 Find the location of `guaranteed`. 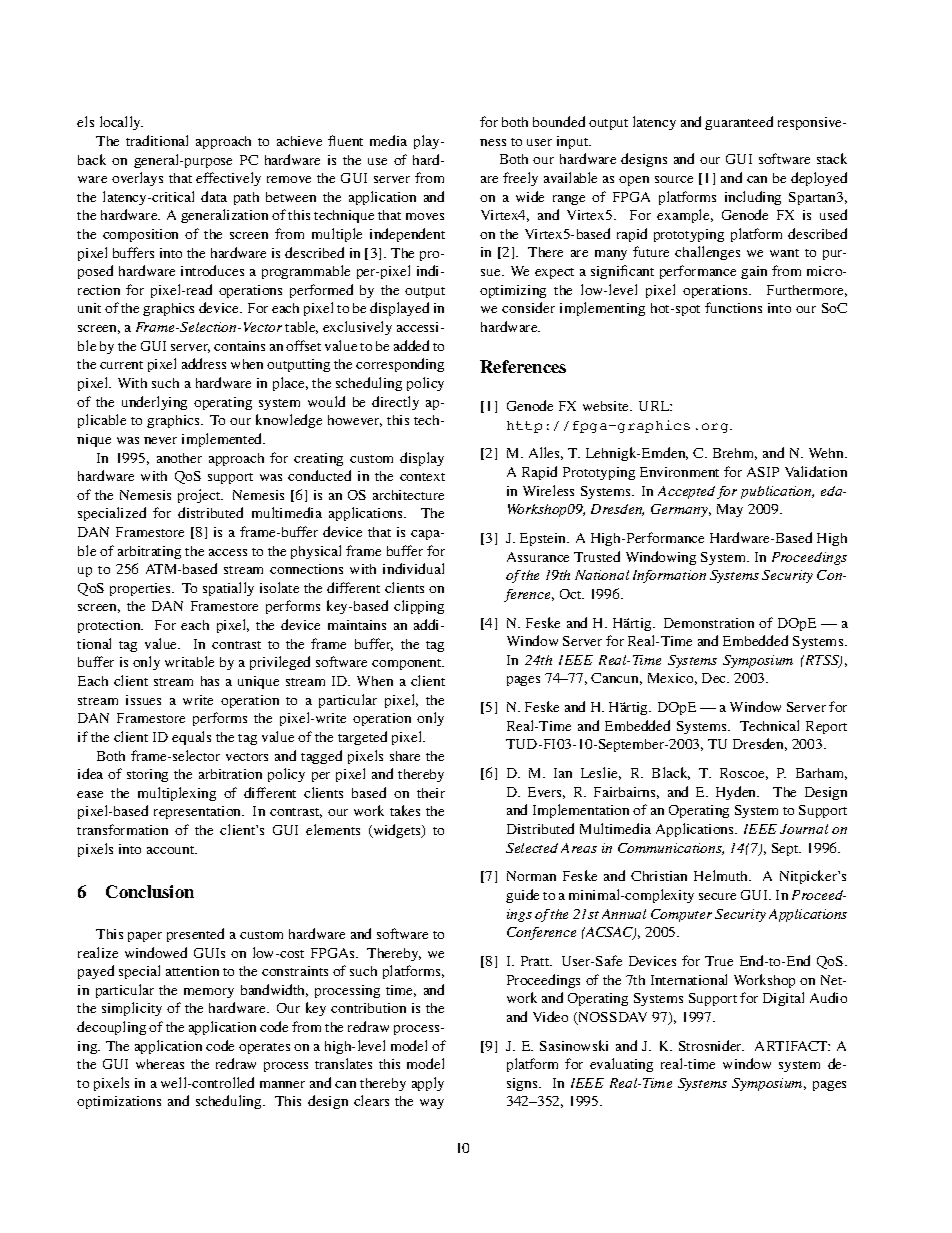

guaranteed is located at coordinates (739, 123).
